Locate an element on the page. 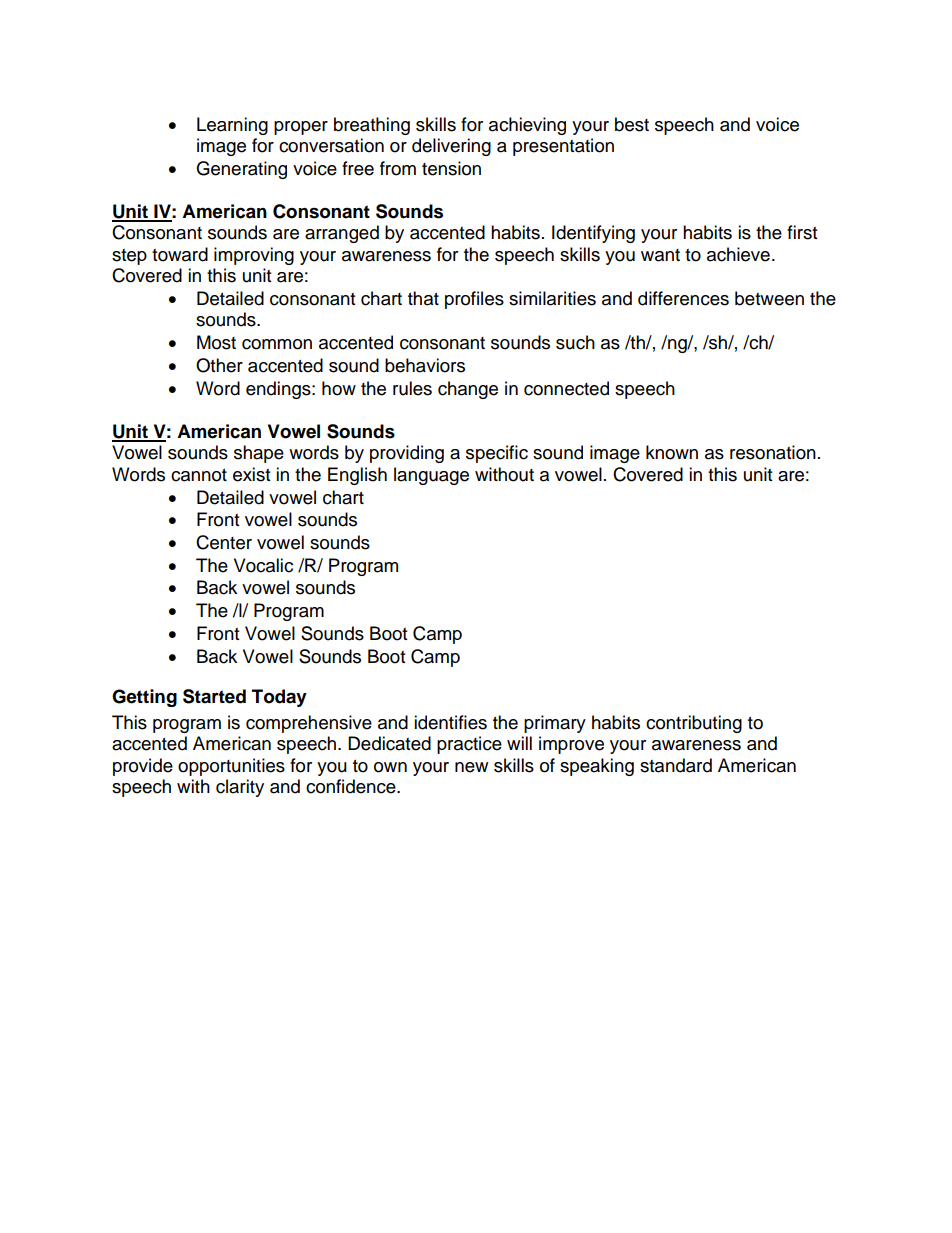 This document has width=952, height=1233. delivering is located at coordinates (451, 147).
